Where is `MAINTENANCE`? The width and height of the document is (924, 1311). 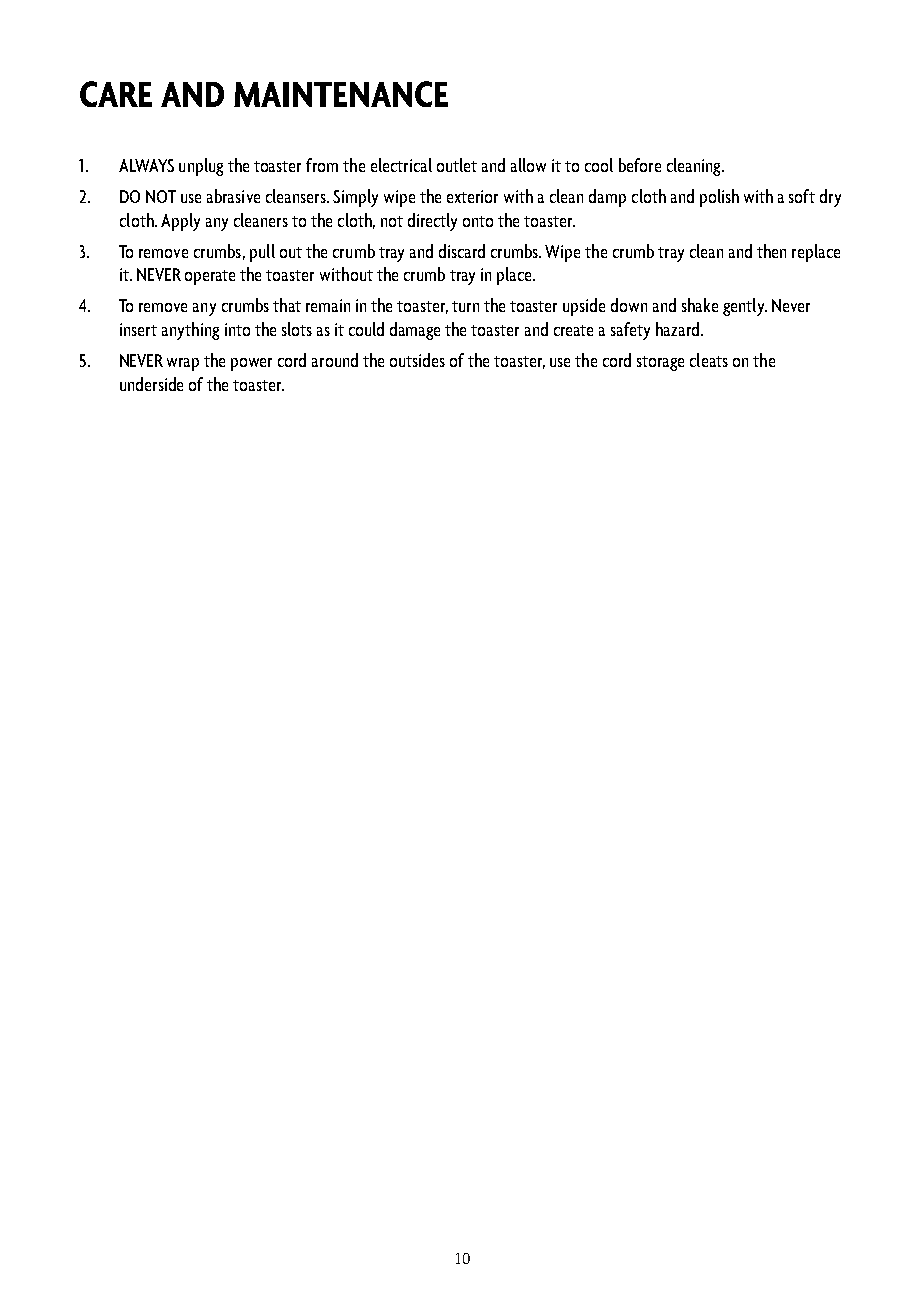
MAINTENANCE is located at coordinates (341, 94).
